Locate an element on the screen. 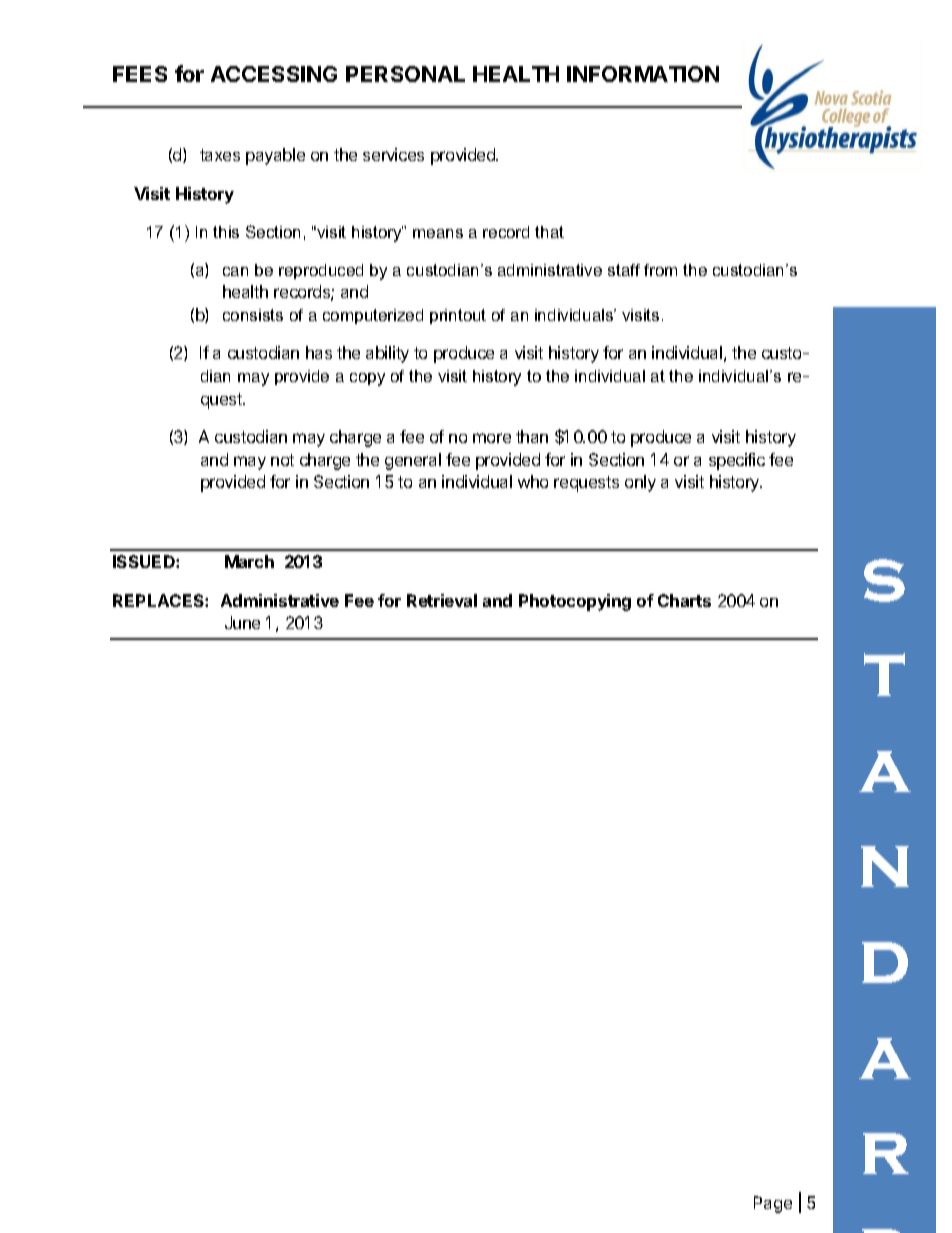 The width and height of the screenshot is (952, 1233). consists is located at coordinates (253, 315).
